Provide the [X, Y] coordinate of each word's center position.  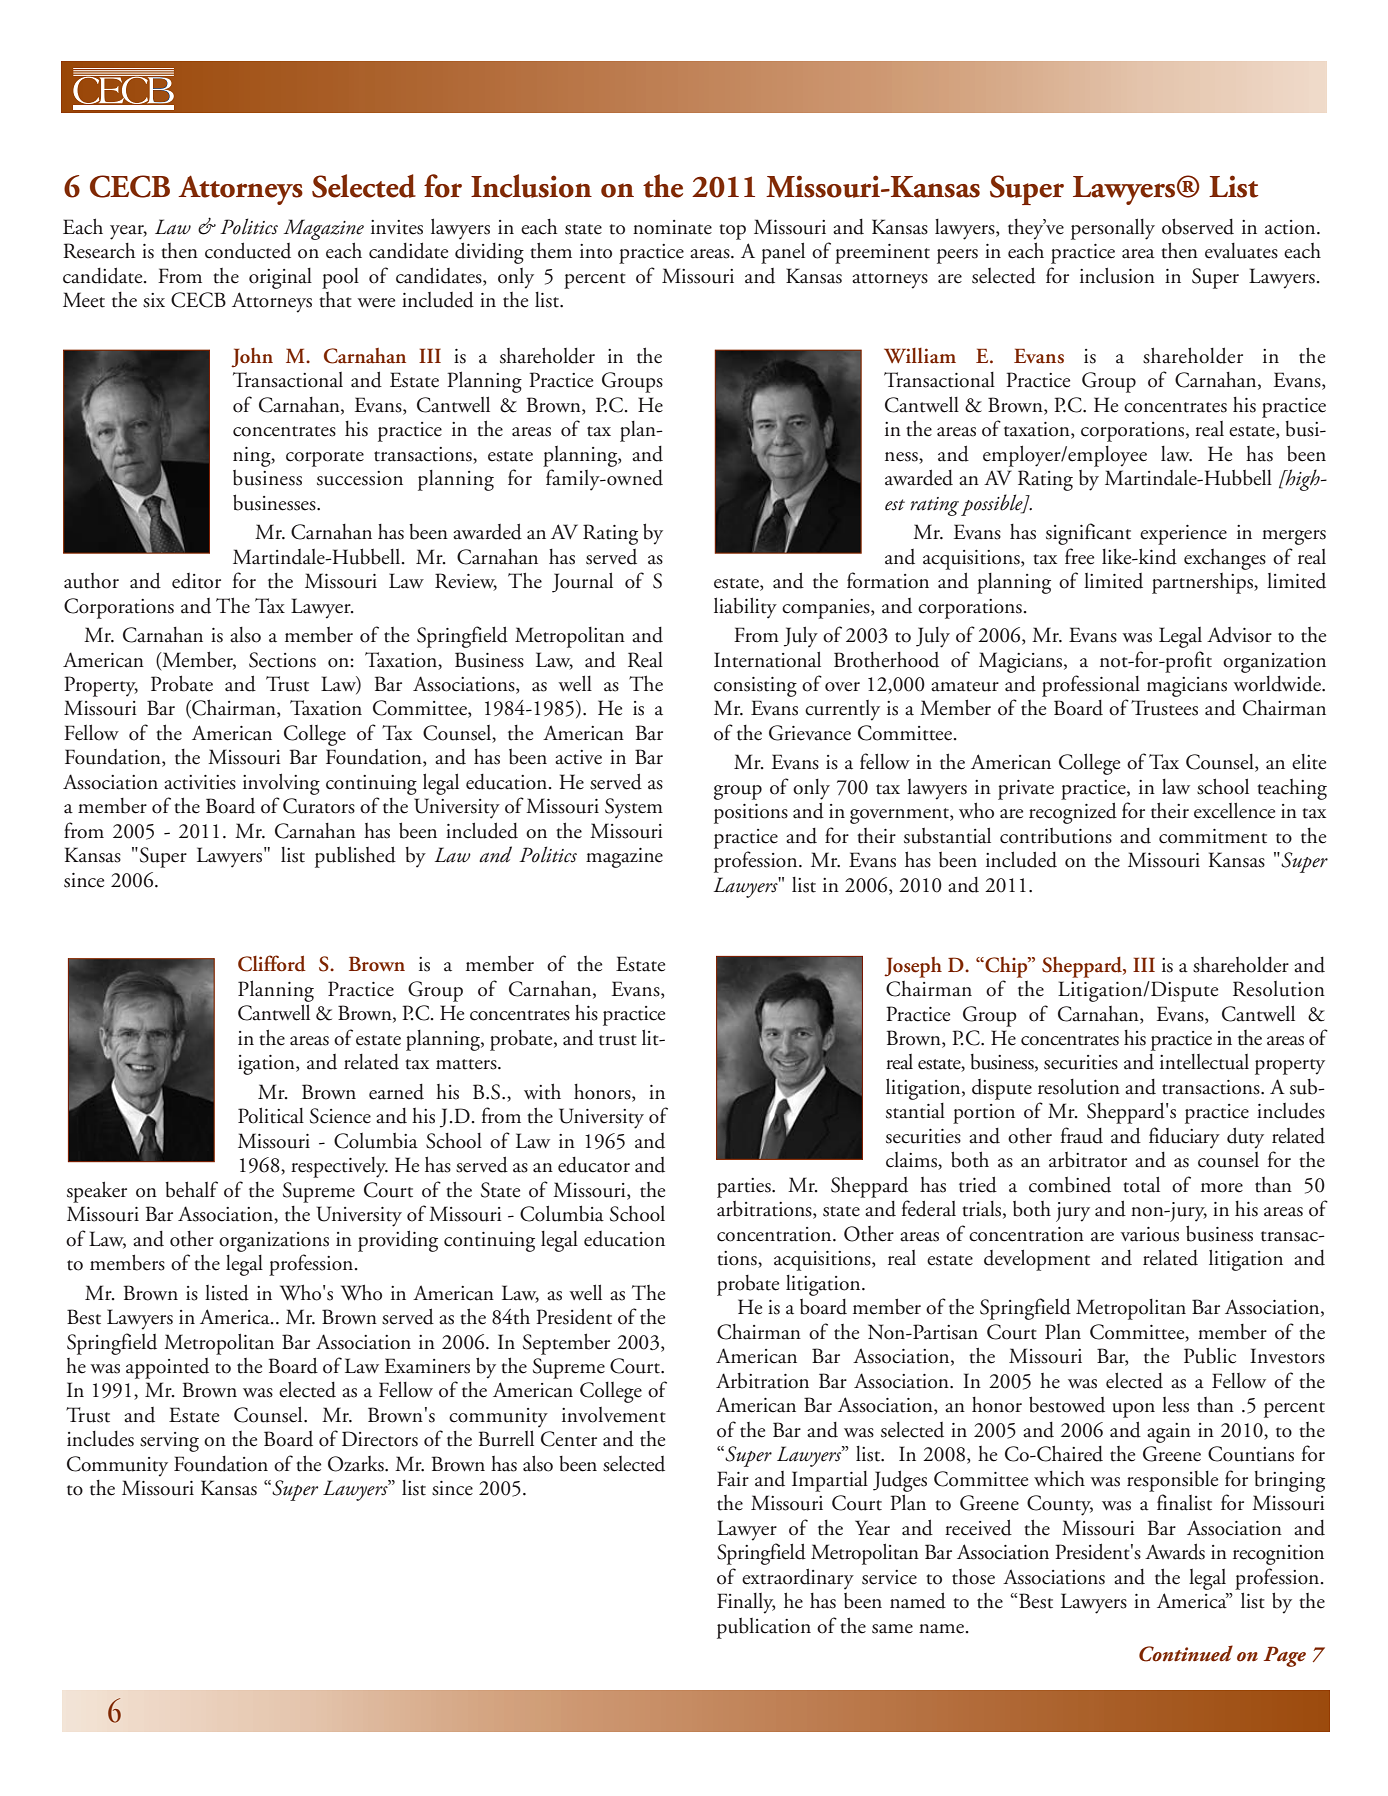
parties [745, 1188]
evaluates [1241, 251]
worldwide [1278, 683]
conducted [248, 250]
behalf [192, 1189]
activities [200, 782]
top [732, 232]
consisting [755, 687]
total [1141, 1184]
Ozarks [357, 1464]
